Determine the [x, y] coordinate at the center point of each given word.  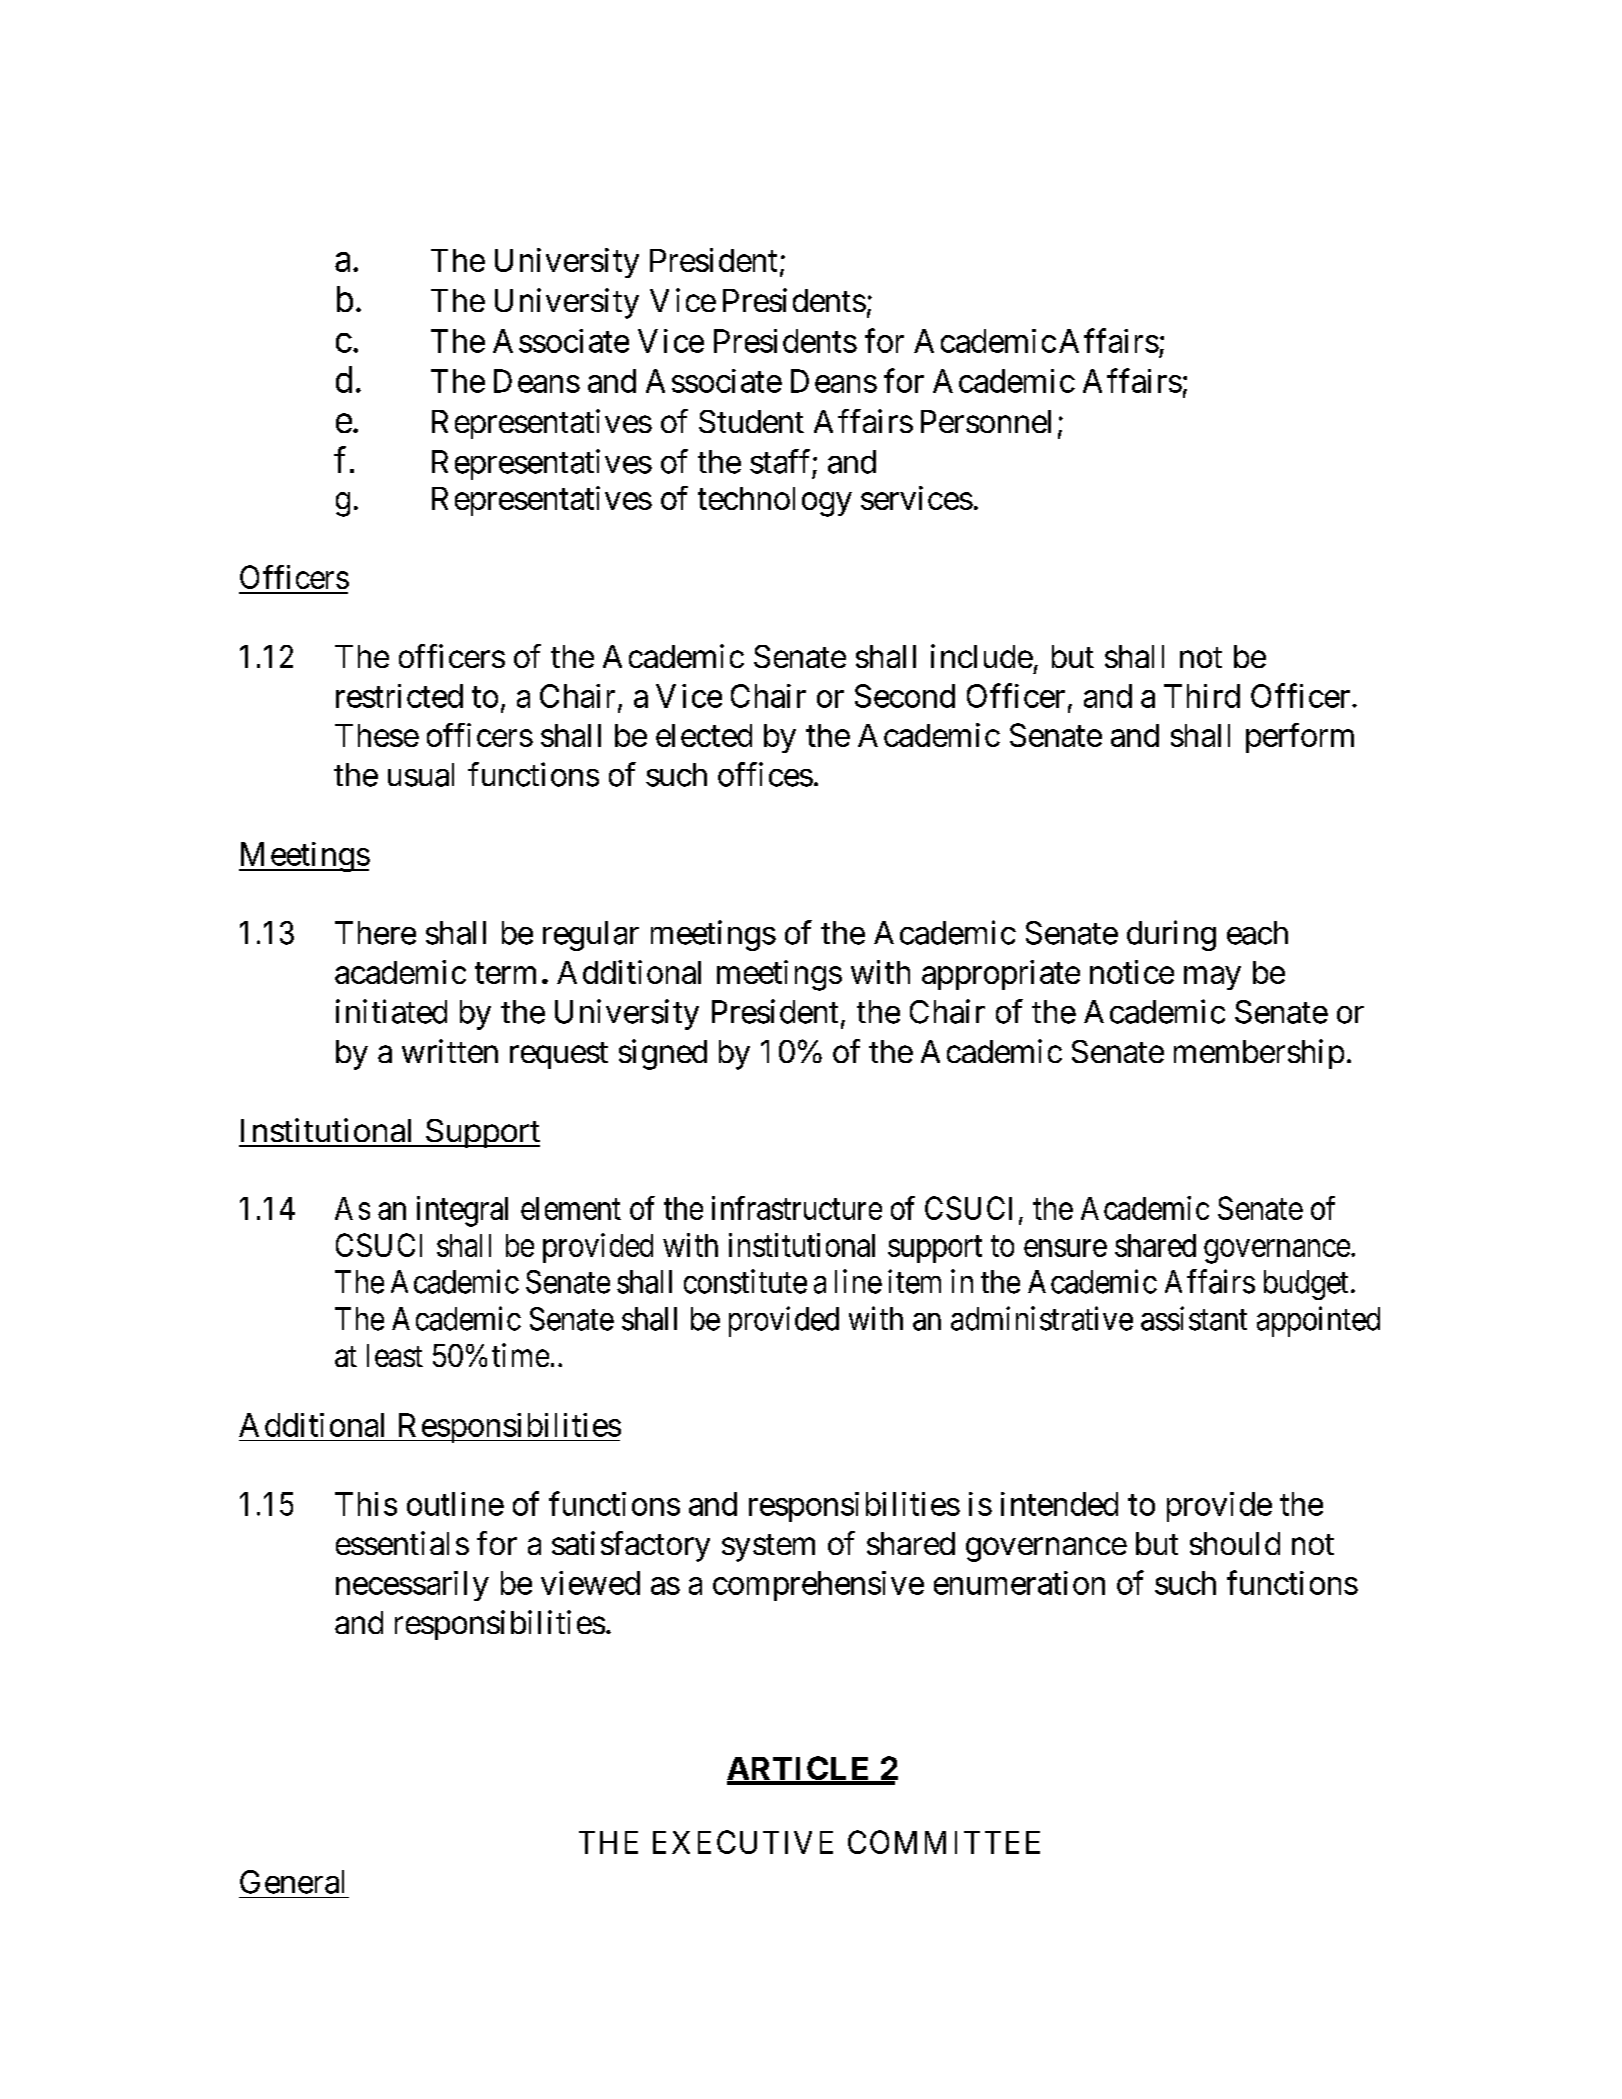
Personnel [986, 421]
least [395, 1355]
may [1212, 978]
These [377, 735]
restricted [399, 696]
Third [1202, 696]
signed [663, 1054]
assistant [1194, 1318]
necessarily [412, 1586]
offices [765, 774]
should [1235, 1543]
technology [775, 502]
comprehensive [818, 1586]
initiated [391, 1011]
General [292, 1882]
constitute [745, 1281]
